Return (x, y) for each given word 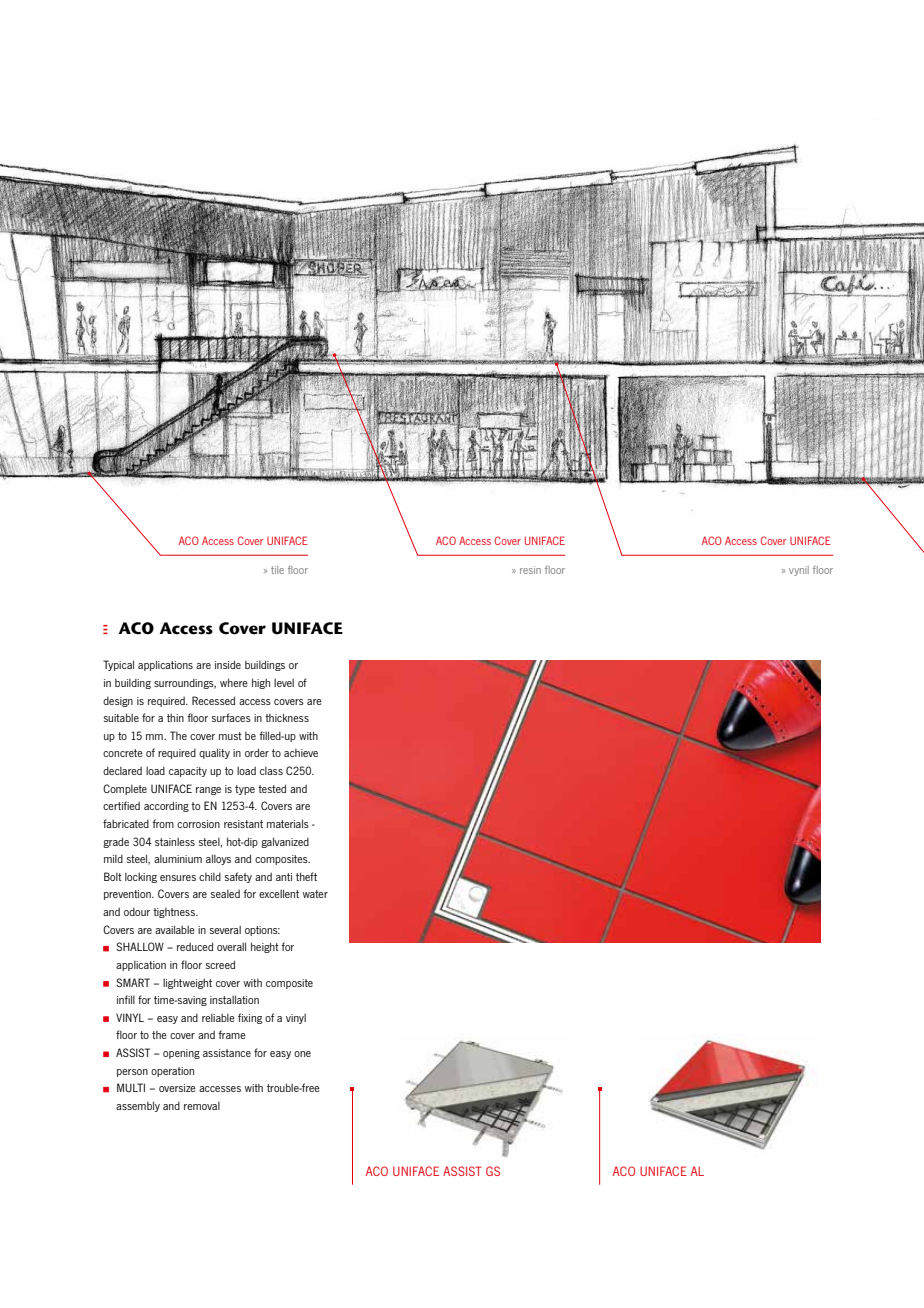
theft (306, 876)
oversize (177, 1088)
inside (228, 664)
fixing (250, 1018)
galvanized (285, 842)
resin (530, 570)
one (302, 1054)
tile (277, 570)
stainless (175, 842)
